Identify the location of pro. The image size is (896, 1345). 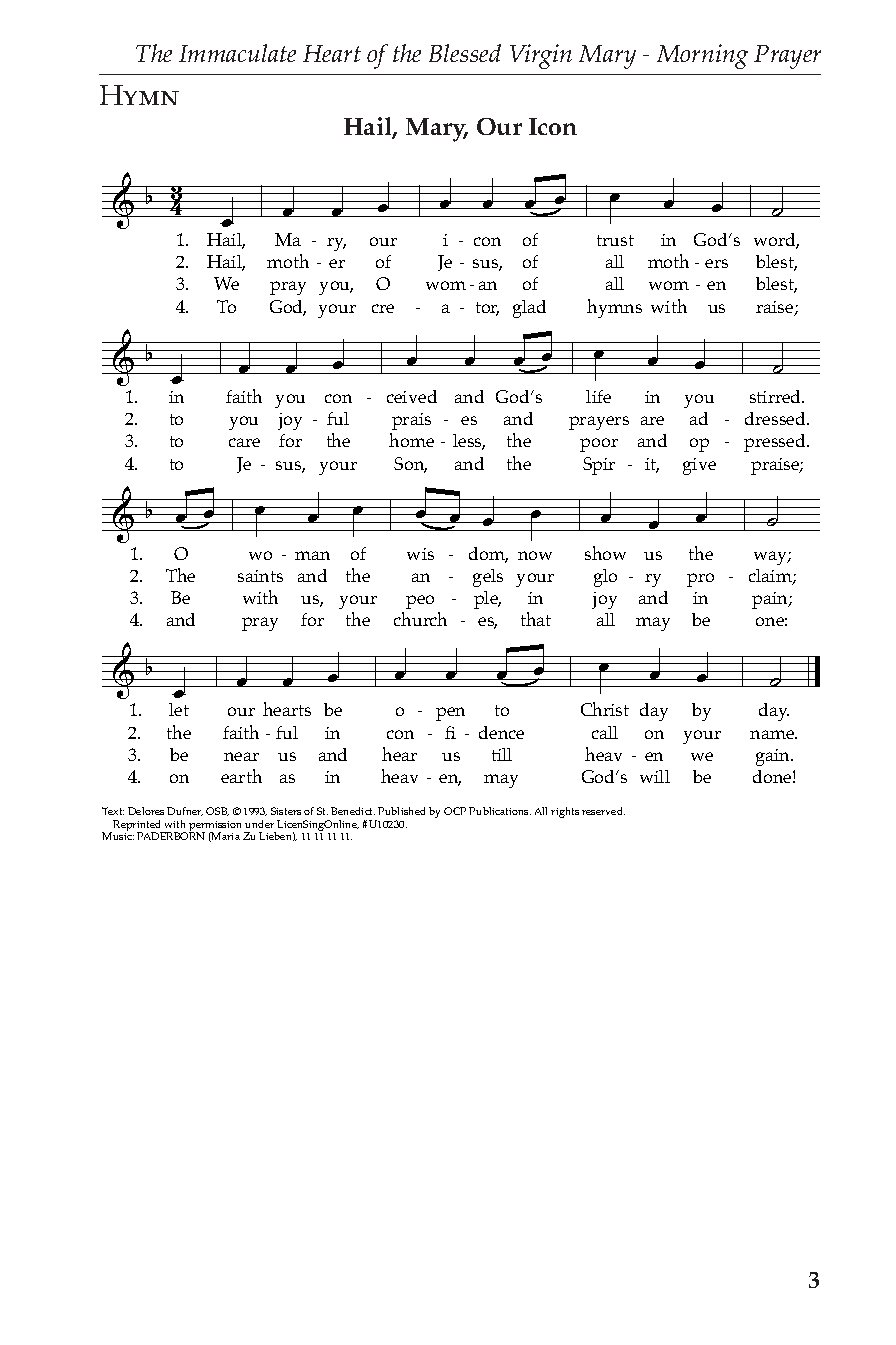
(700, 580).
